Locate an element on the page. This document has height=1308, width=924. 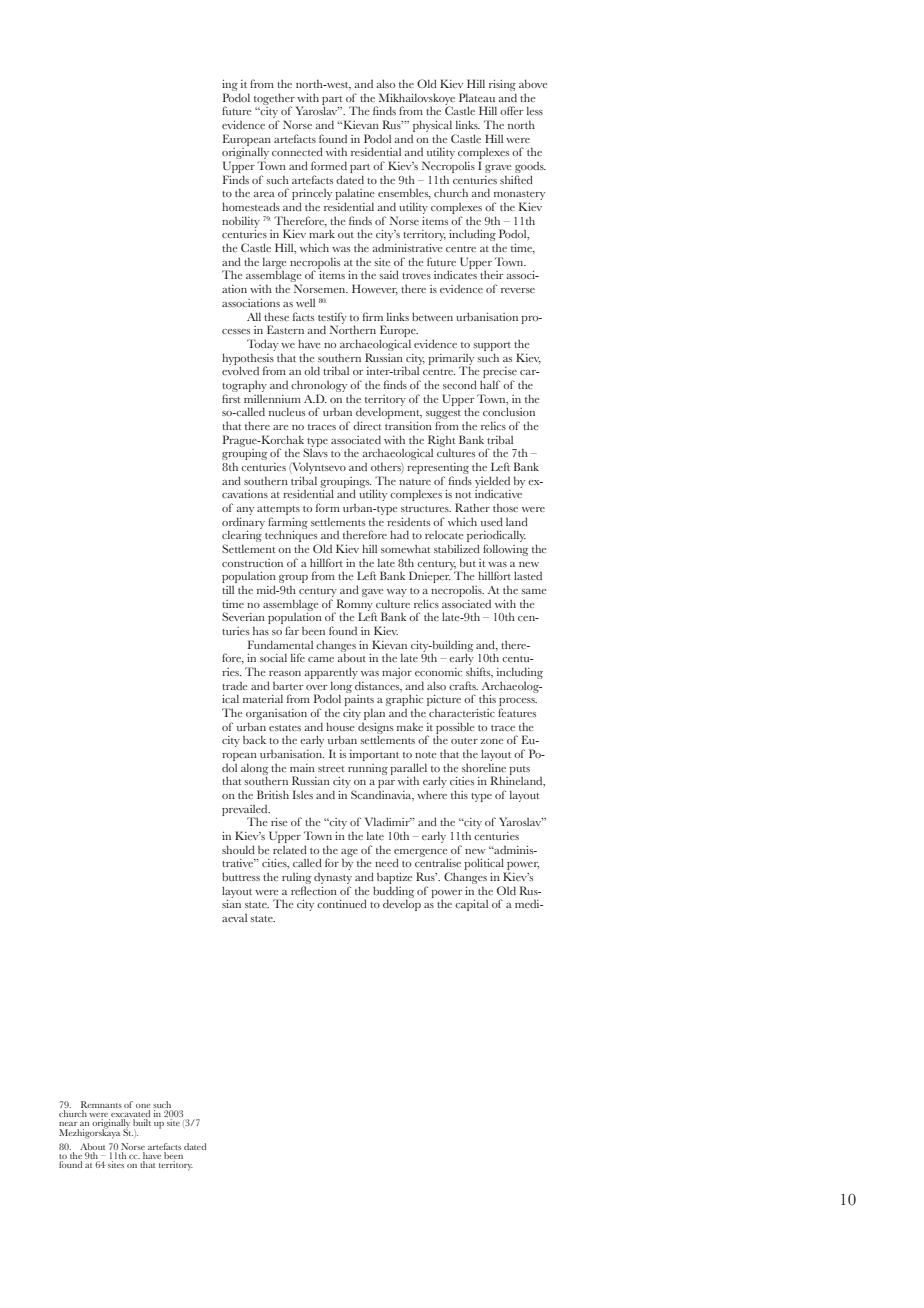
should is located at coordinates (238, 849).
